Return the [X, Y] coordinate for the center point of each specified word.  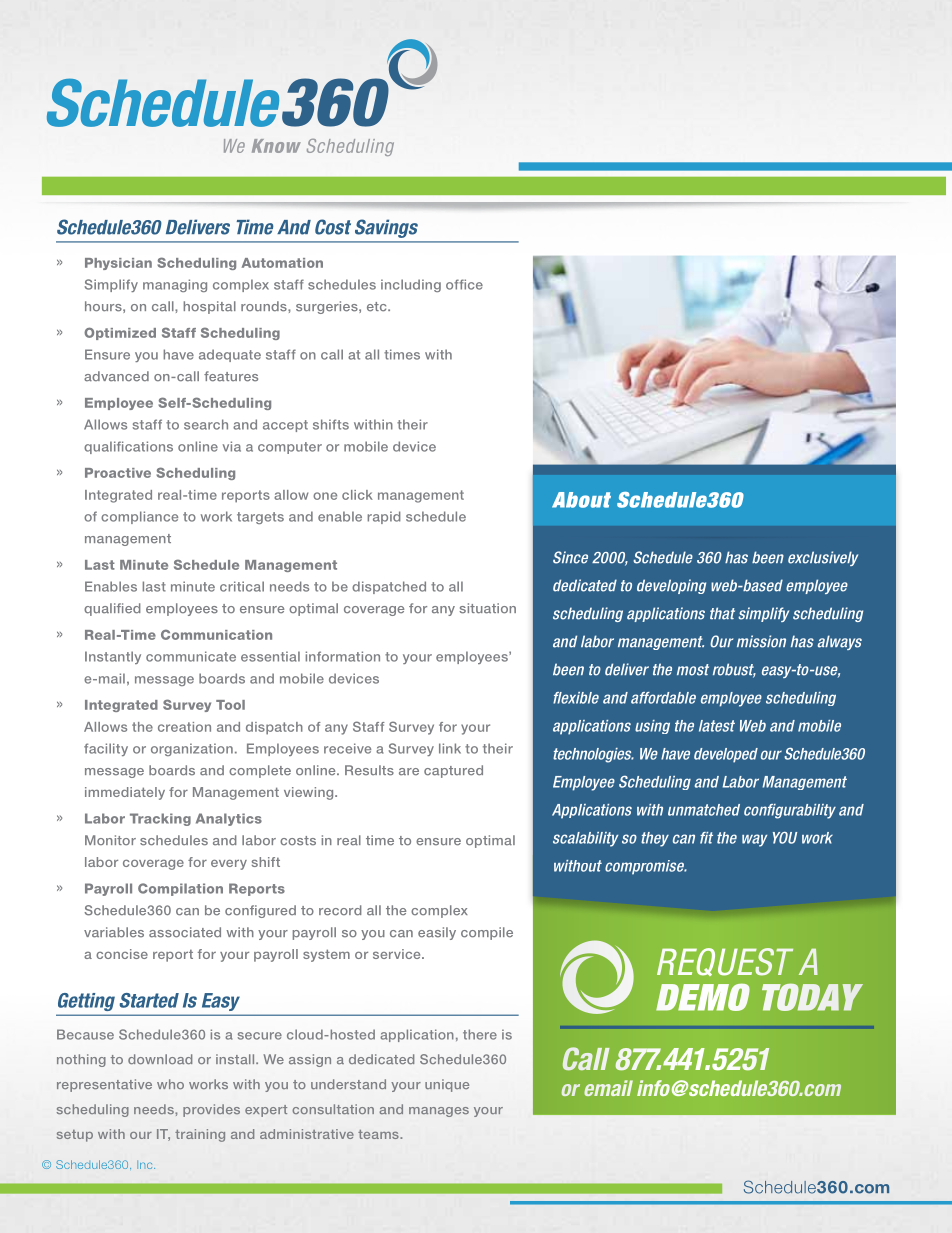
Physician [118, 264]
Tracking [160, 819]
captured [453, 771]
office [464, 284]
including [411, 285]
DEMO [703, 997]
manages [439, 1112]
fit [706, 838]
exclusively [823, 558]
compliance [139, 517]
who [170, 1084]
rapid [384, 517]
